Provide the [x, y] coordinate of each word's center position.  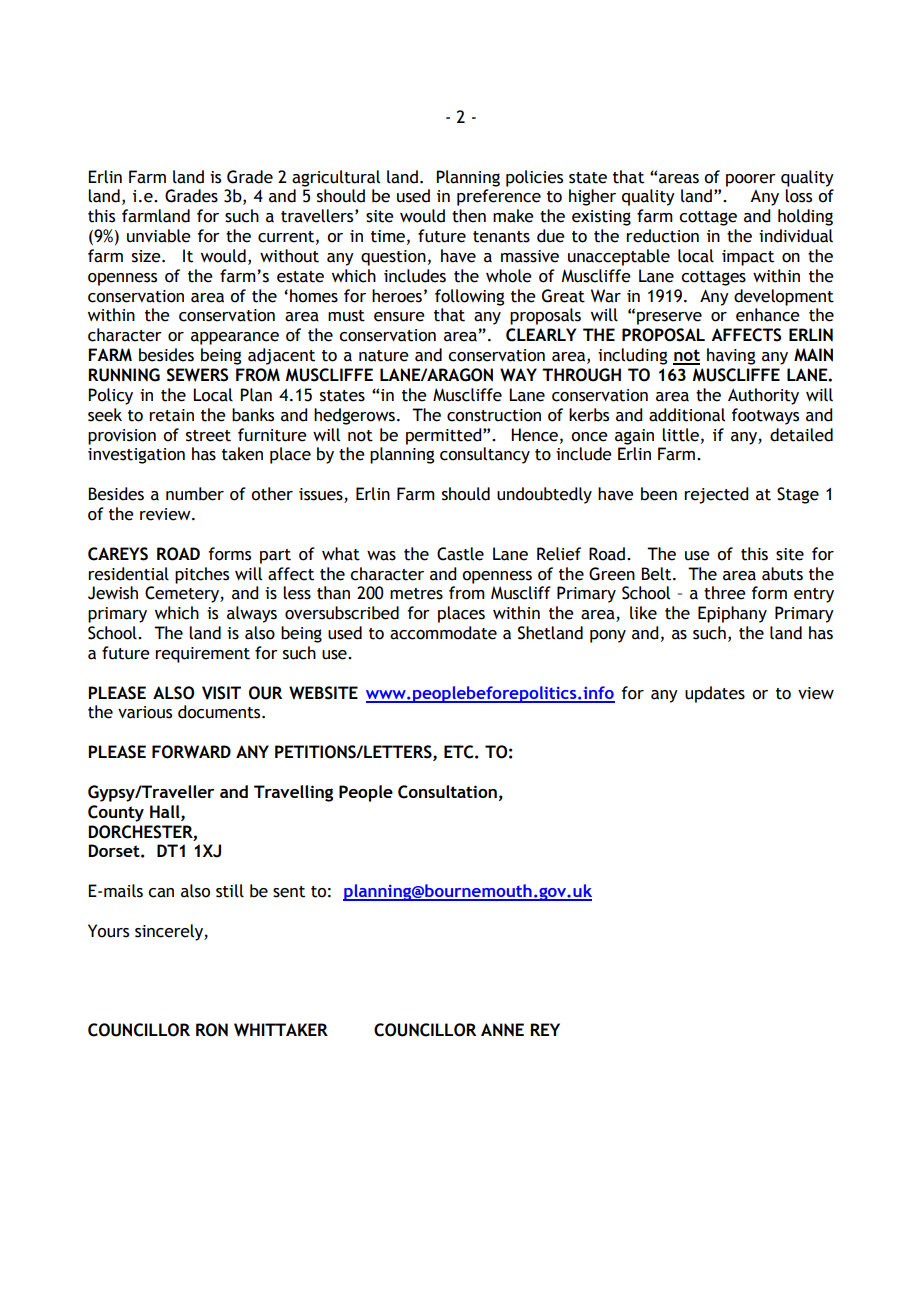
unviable [159, 236]
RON [212, 1030]
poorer [751, 180]
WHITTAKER [281, 1030]
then [469, 216]
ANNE [502, 1030]
